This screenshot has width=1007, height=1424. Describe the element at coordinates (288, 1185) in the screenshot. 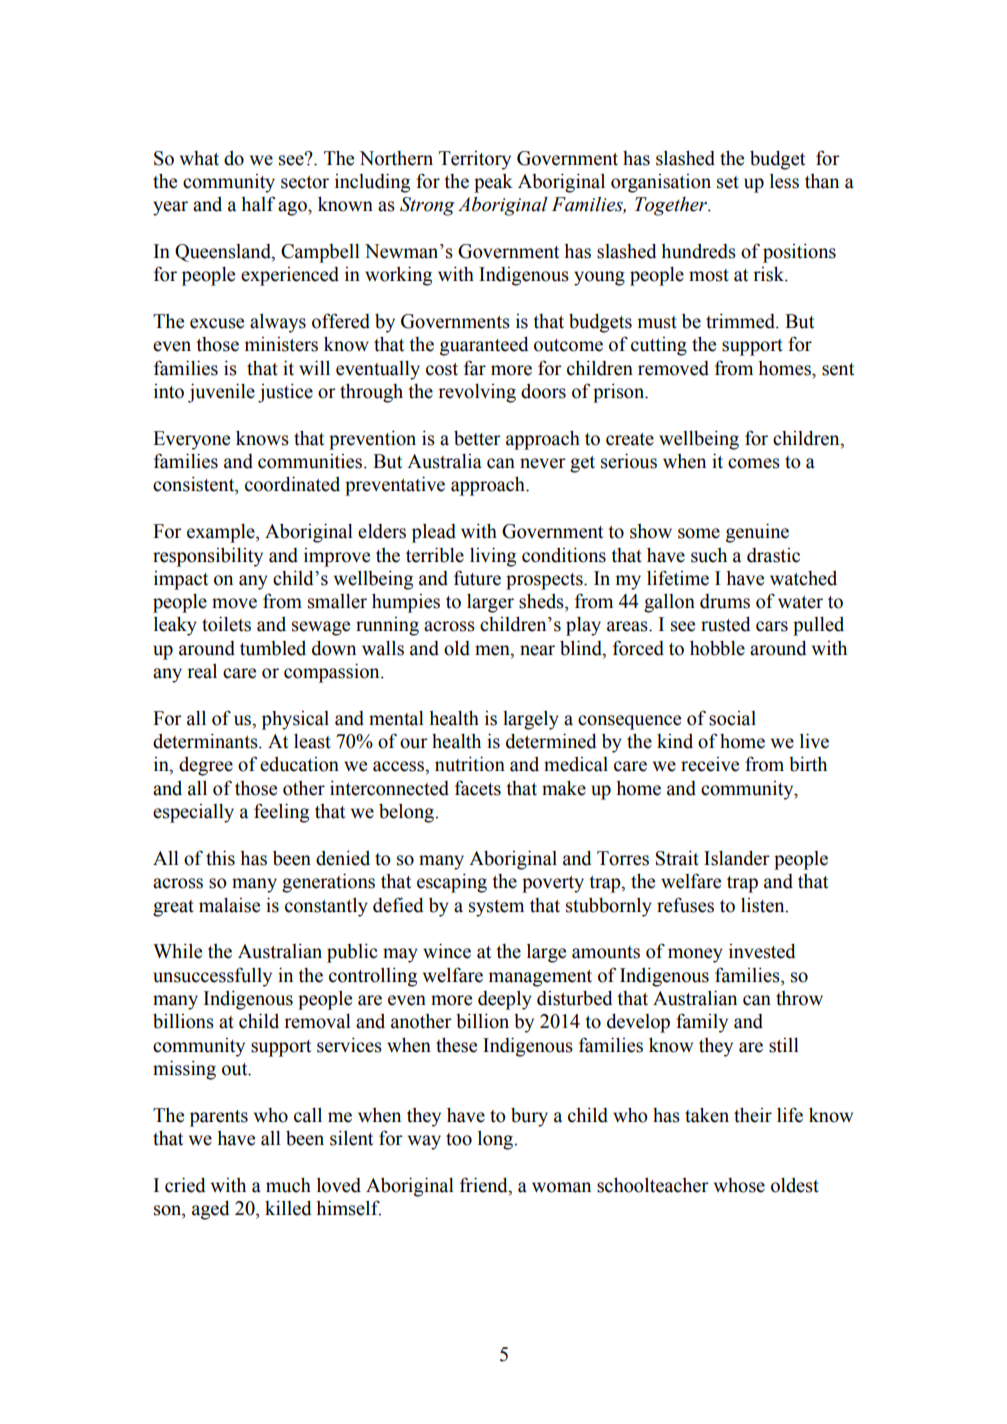

I see `much` at that location.
